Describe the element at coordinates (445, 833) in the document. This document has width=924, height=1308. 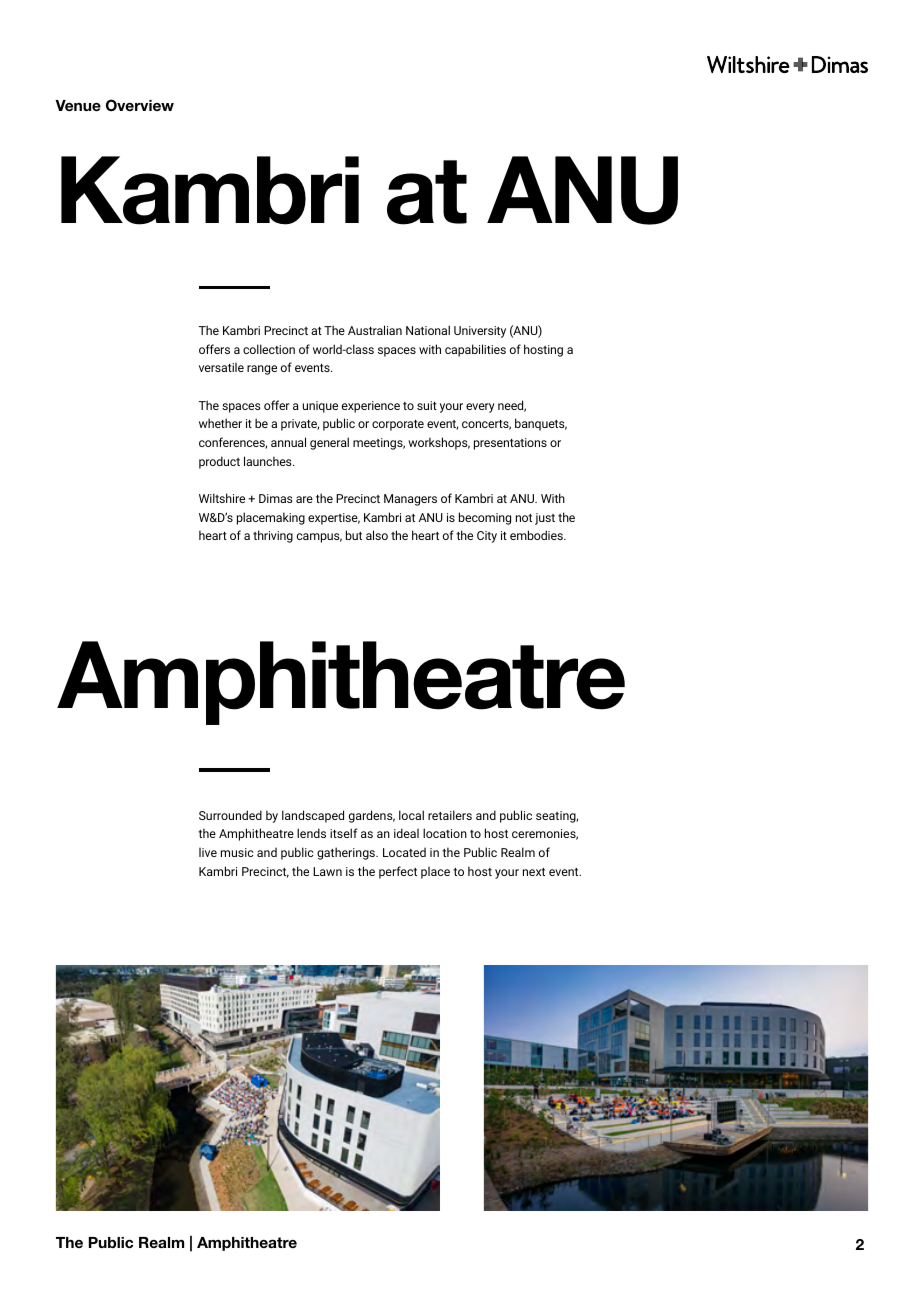
I see `location` at that location.
